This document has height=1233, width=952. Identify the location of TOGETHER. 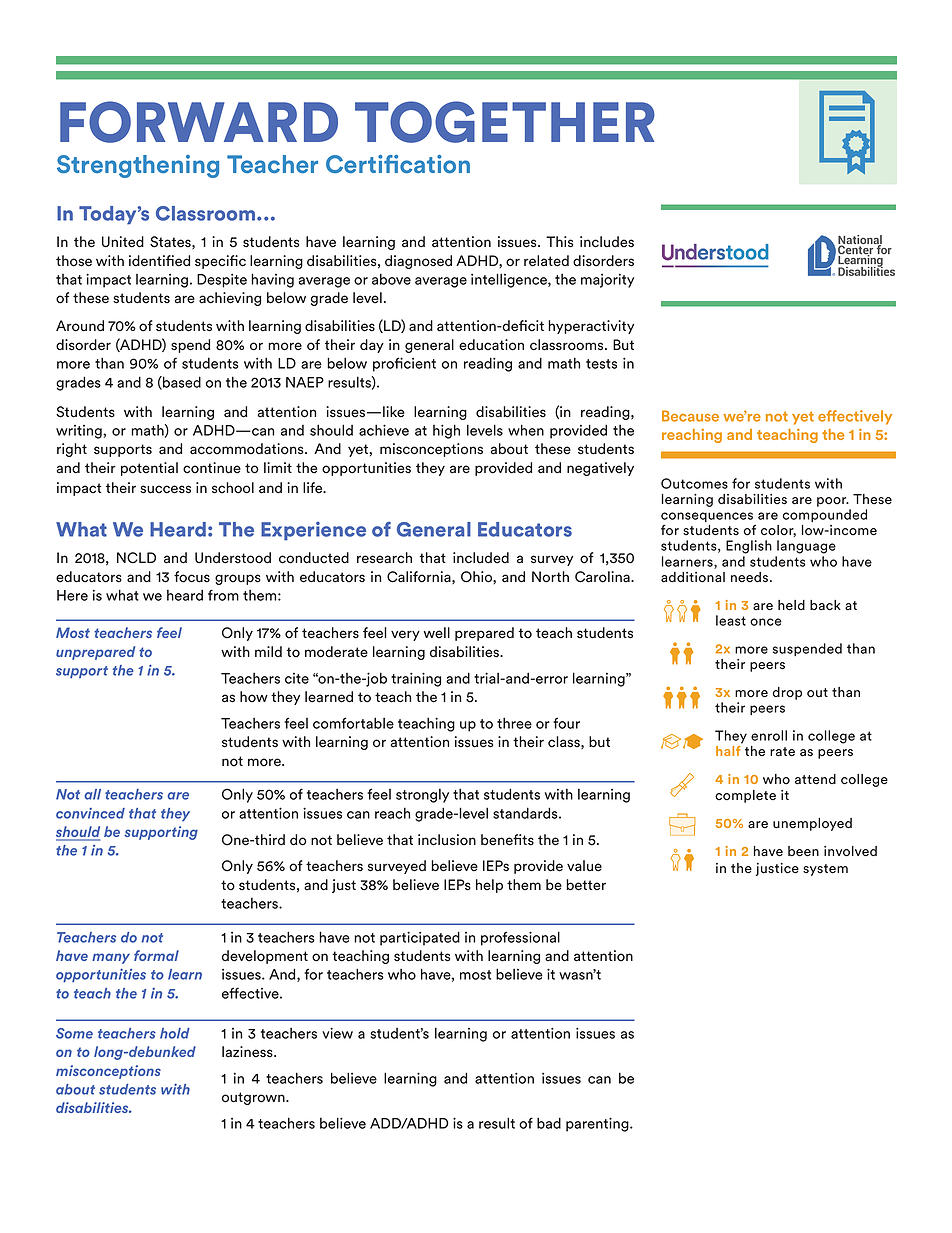
(505, 122).
